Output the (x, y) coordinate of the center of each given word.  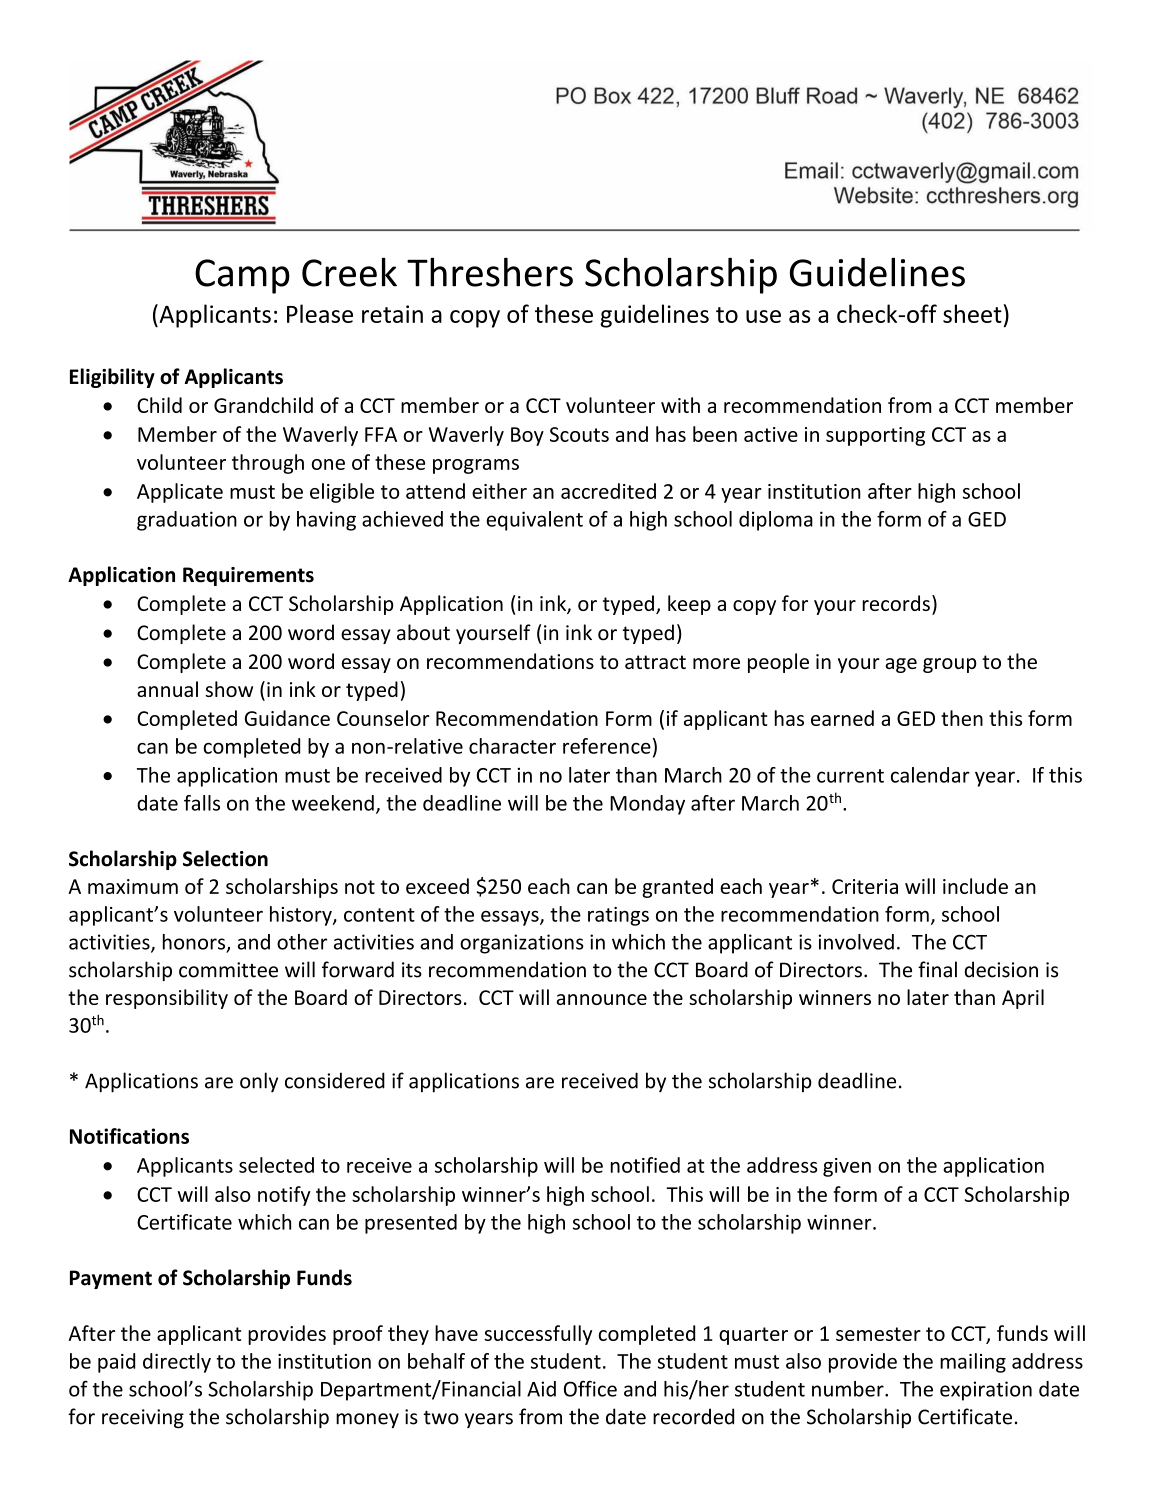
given (847, 1167)
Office (590, 1389)
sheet (973, 313)
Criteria (865, 886)
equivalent (534, 521)
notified (645, 1165)
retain (392, 314)
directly (177, 1363)
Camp (242, 276)
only (259, 1082)
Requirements (248, 576)
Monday (647, 805)
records (896, 603)
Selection (225, 858)
